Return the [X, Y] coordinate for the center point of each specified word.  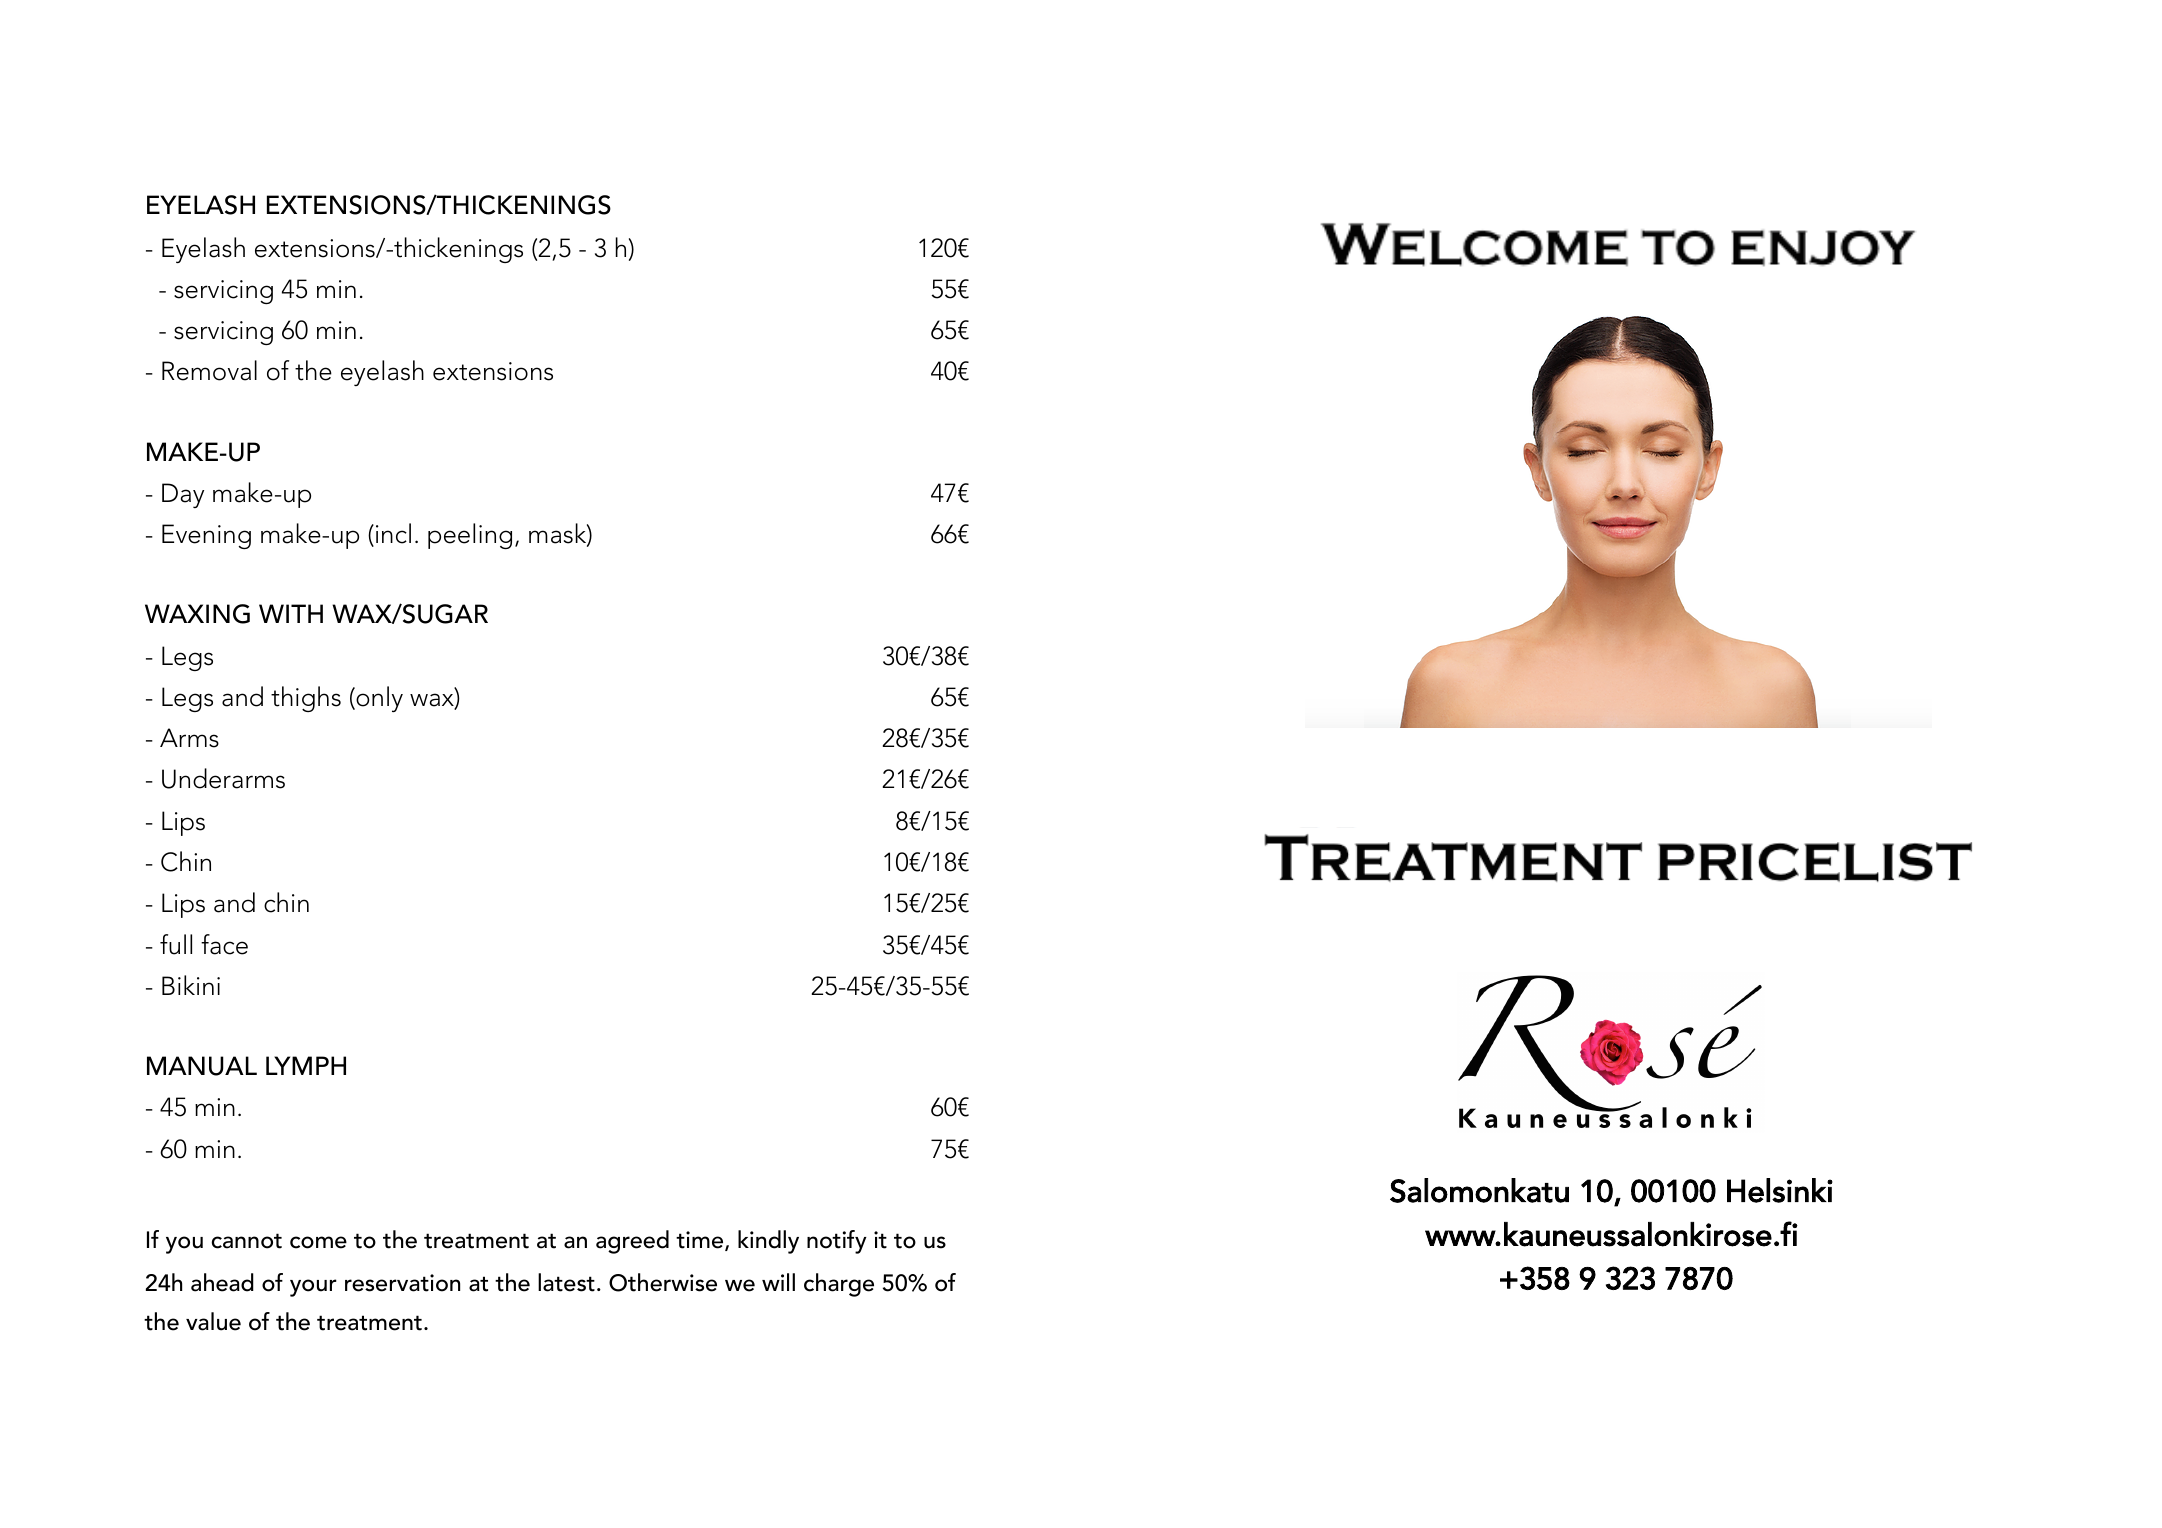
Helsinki [1780, 1190]
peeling [470, 536]
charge [839, 1285]
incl [393, 533]
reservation [402, 1283]
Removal [209, 370]
